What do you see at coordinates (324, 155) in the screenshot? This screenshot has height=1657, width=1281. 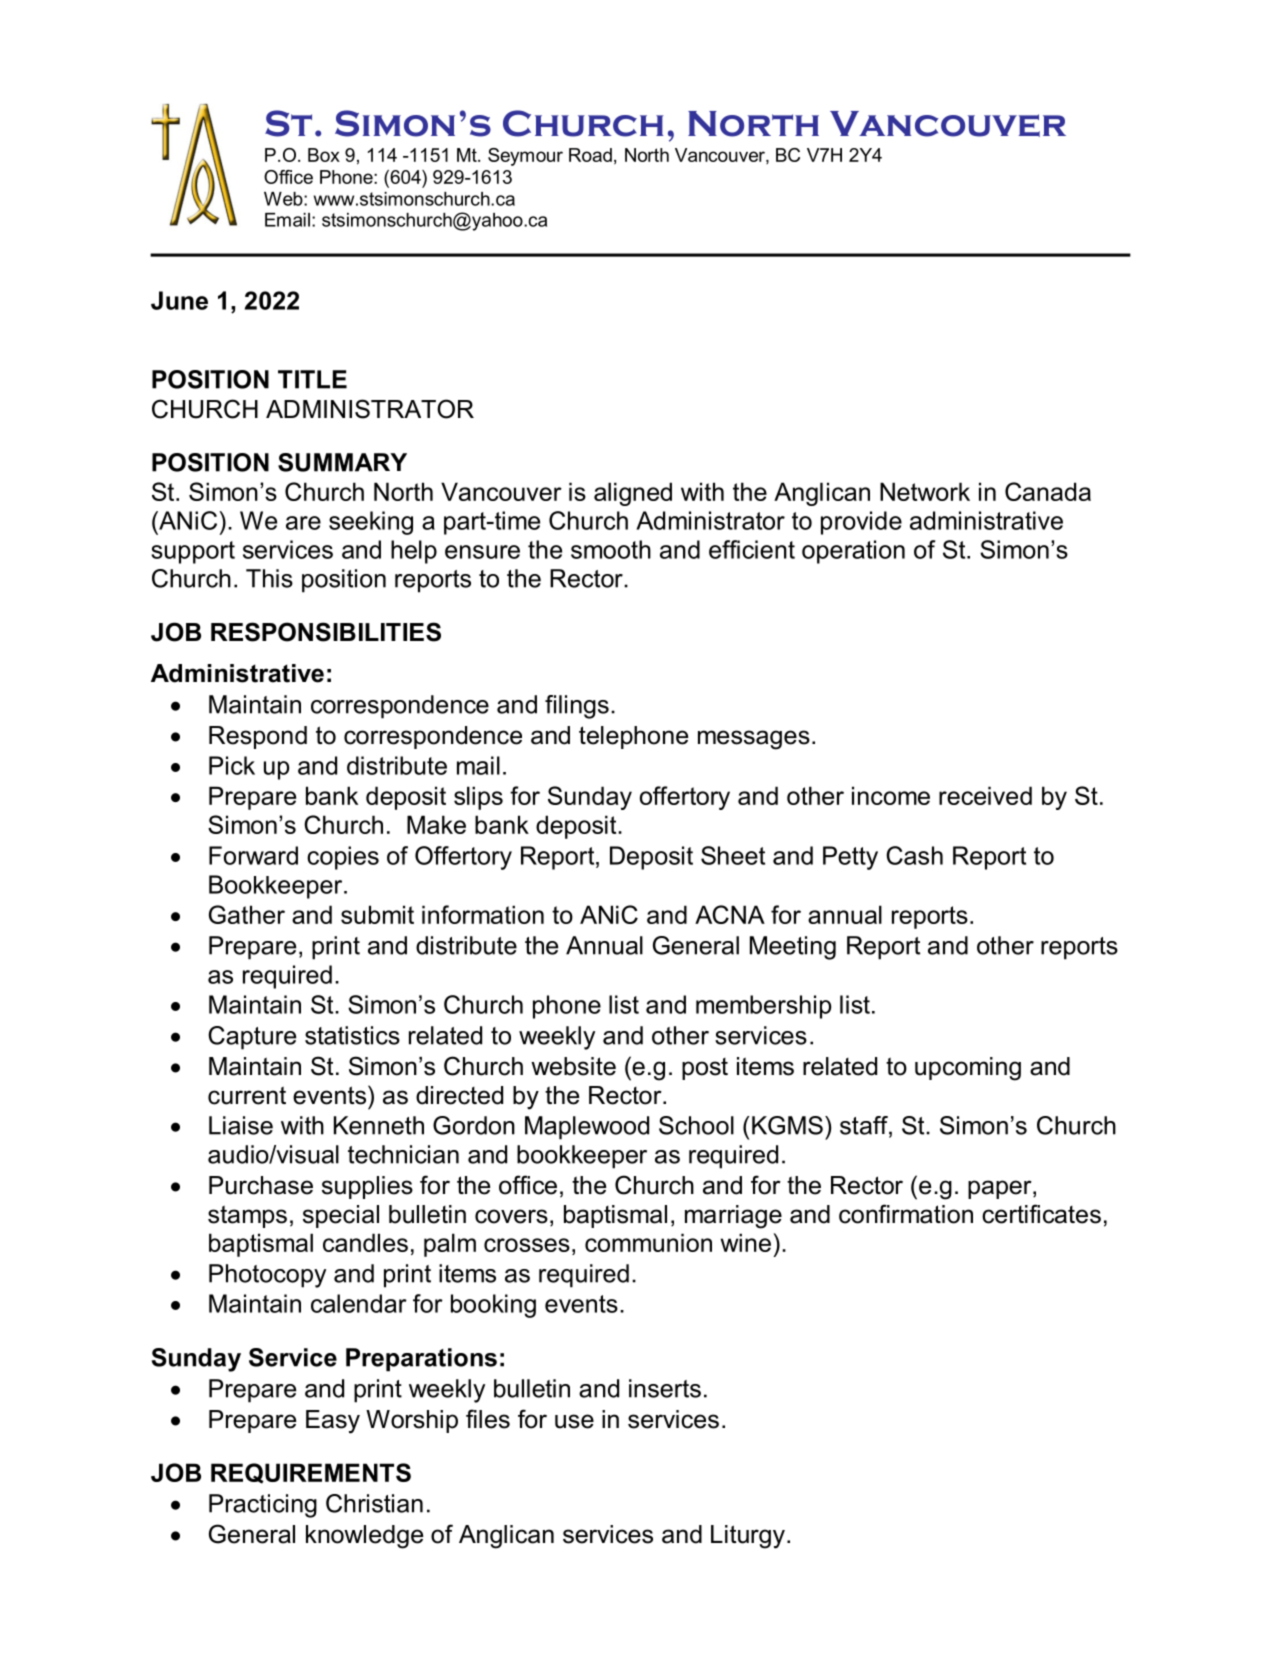 I see `Box` at bounding box center [324, 155].
